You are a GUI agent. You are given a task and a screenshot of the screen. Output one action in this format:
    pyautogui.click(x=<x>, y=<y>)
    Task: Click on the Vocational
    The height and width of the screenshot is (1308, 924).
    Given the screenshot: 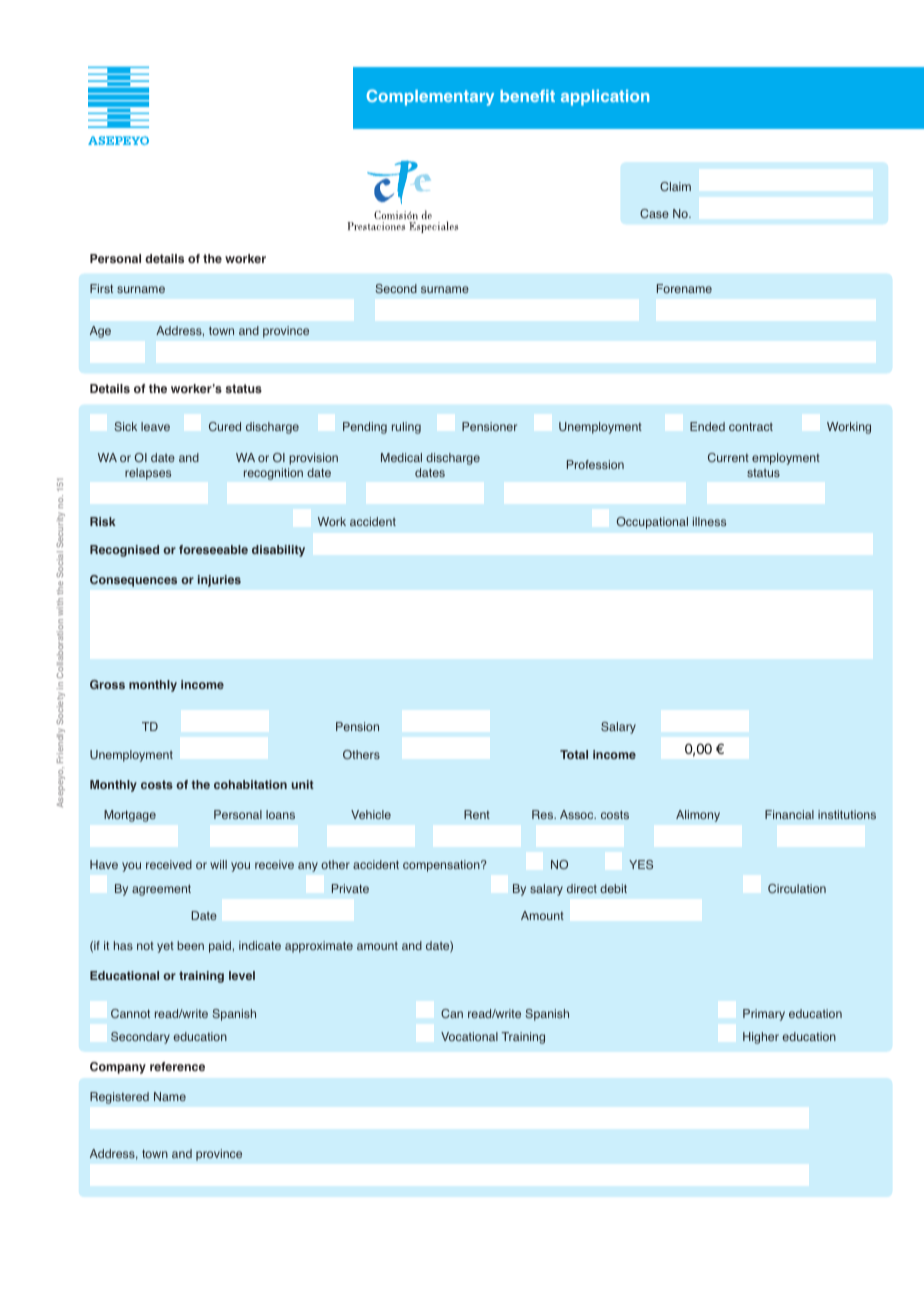 What is the action you would take?
    pyautogui.click(x=469, y=1036)
